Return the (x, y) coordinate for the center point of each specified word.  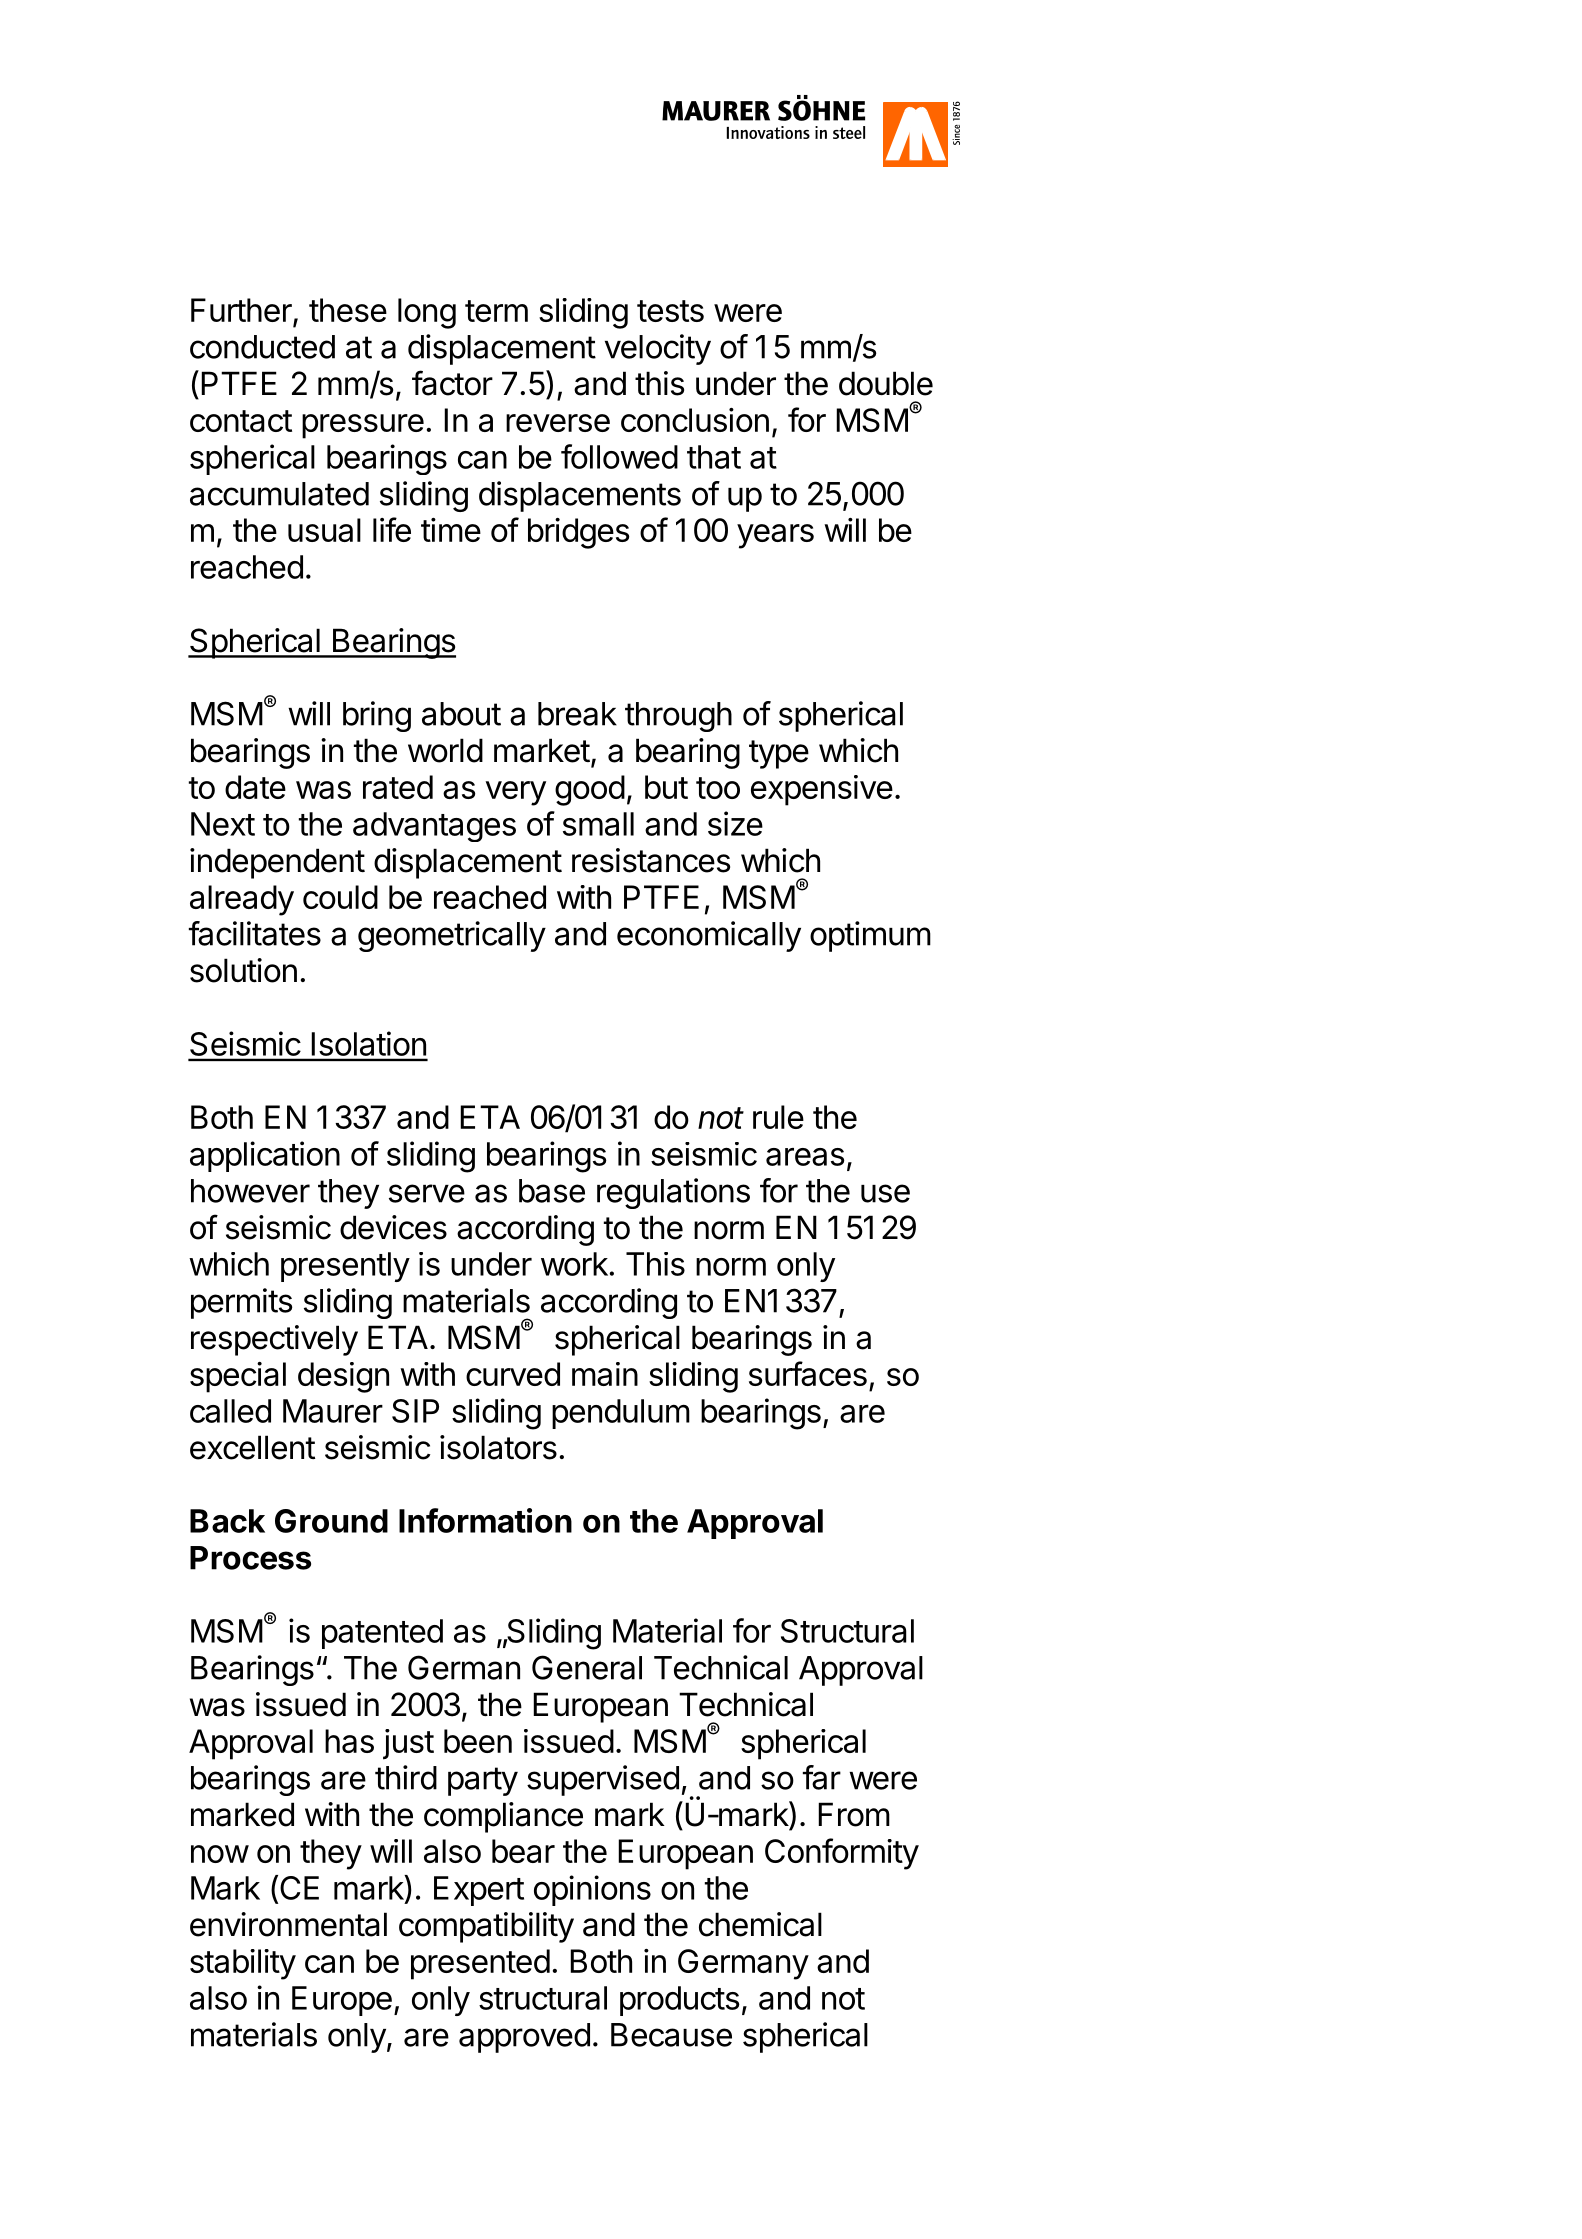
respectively (274, 1340)
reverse (558, 423)
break (577, 714)
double (886, 383)
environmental (288, 1924)
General (587, 1667)
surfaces (808, 1373)
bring (377, 716)
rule (778, 1117)
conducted (262, 347)
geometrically (452, 936)
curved (513, 1374)
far (822, 1777)
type (779, 754)
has (349, 1741)
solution (243, 970)
